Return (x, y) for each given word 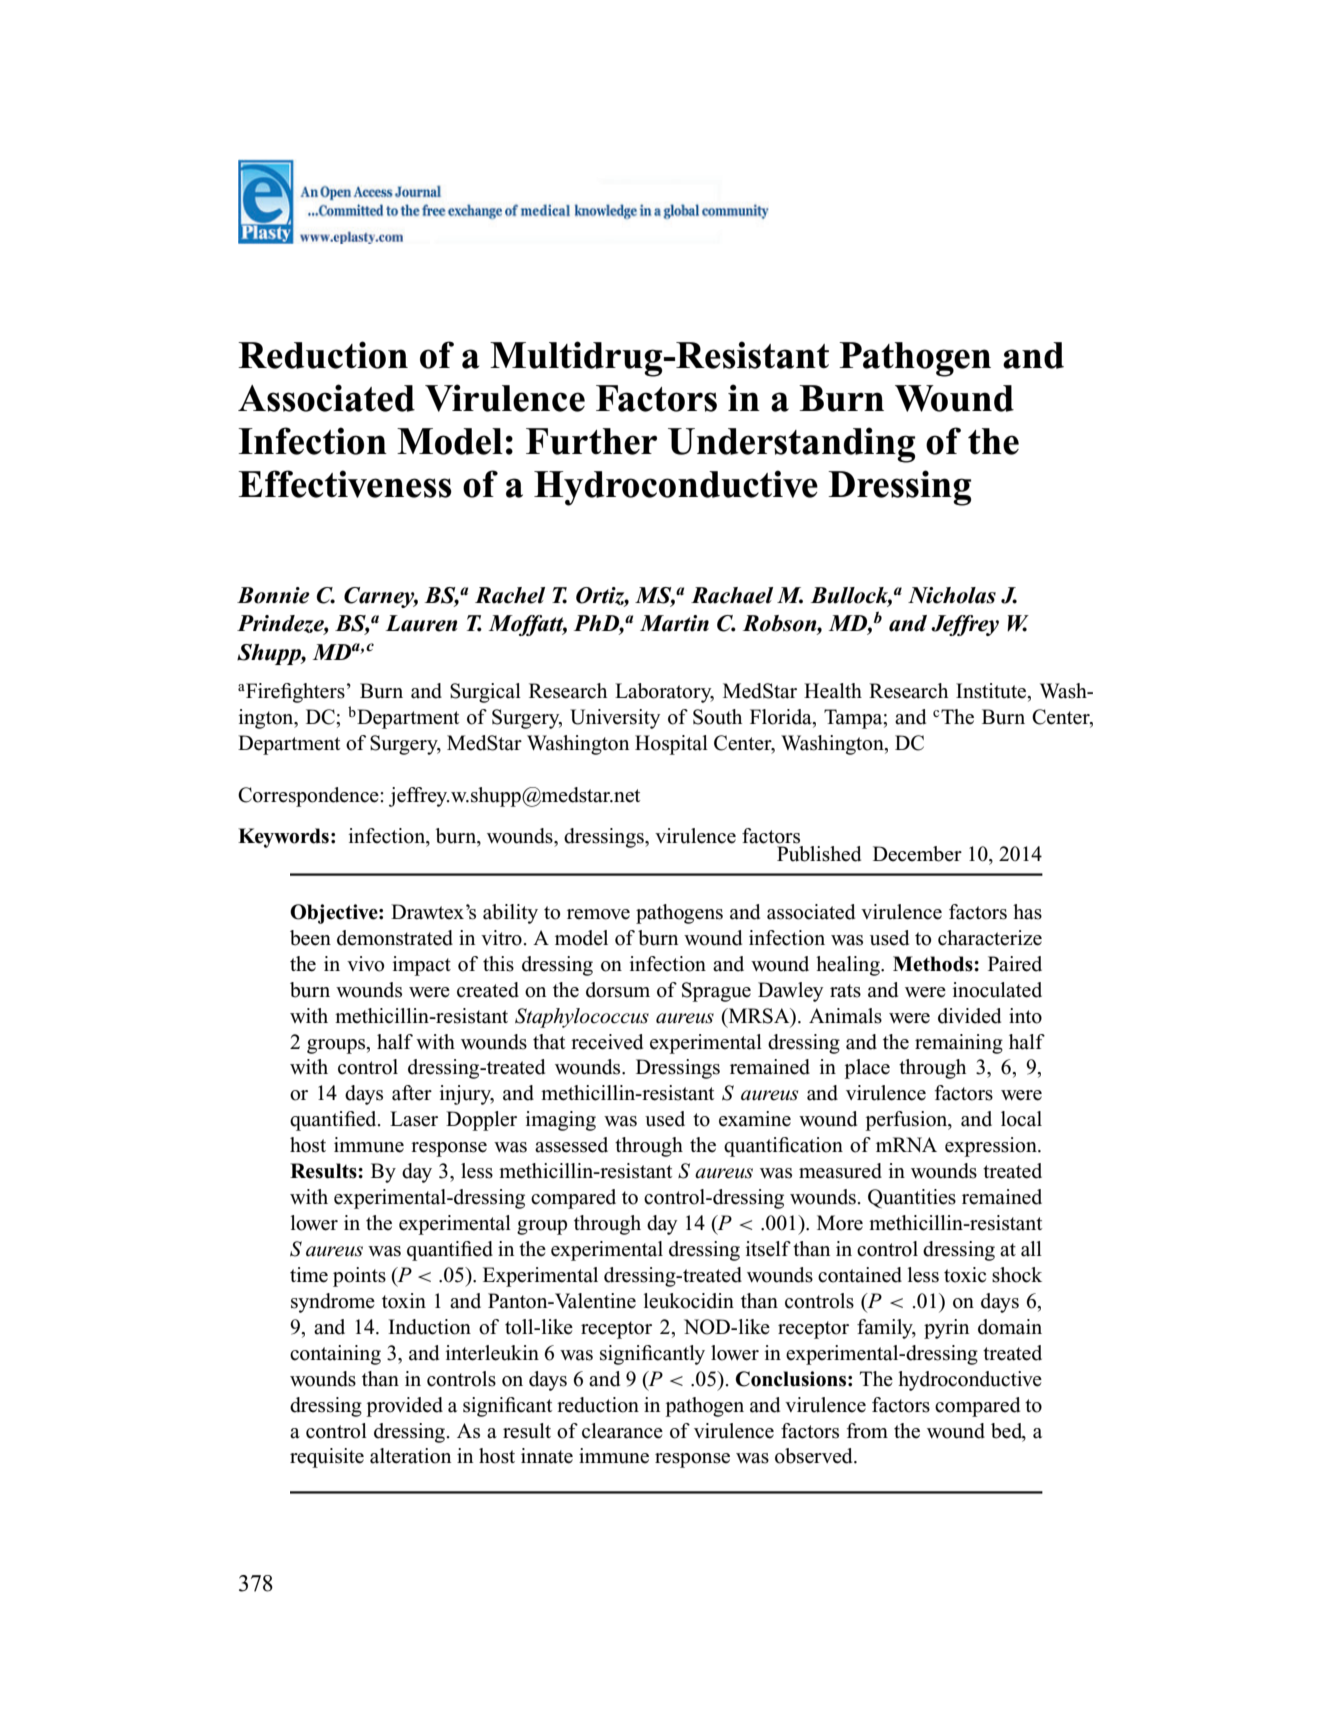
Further (591, 441)
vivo (365, 964)
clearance (622, 1431)
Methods (934, 964)
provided (405, 1407)
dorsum (618, 990)
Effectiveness (345, 484)
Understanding (791, 445)
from (867, 1431)
